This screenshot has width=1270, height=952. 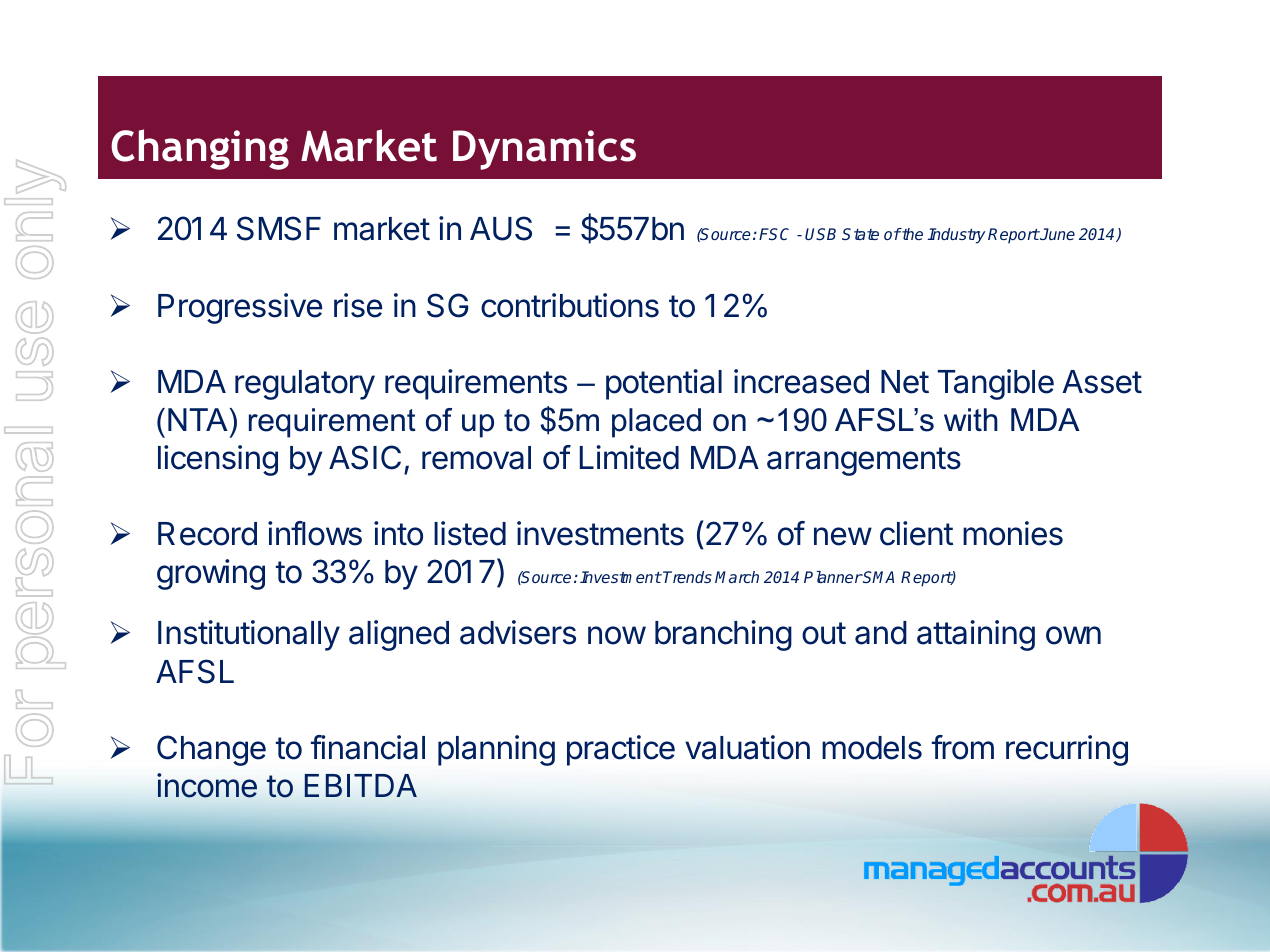 I want to click on EBITDA, so click(x=360, y=785).
